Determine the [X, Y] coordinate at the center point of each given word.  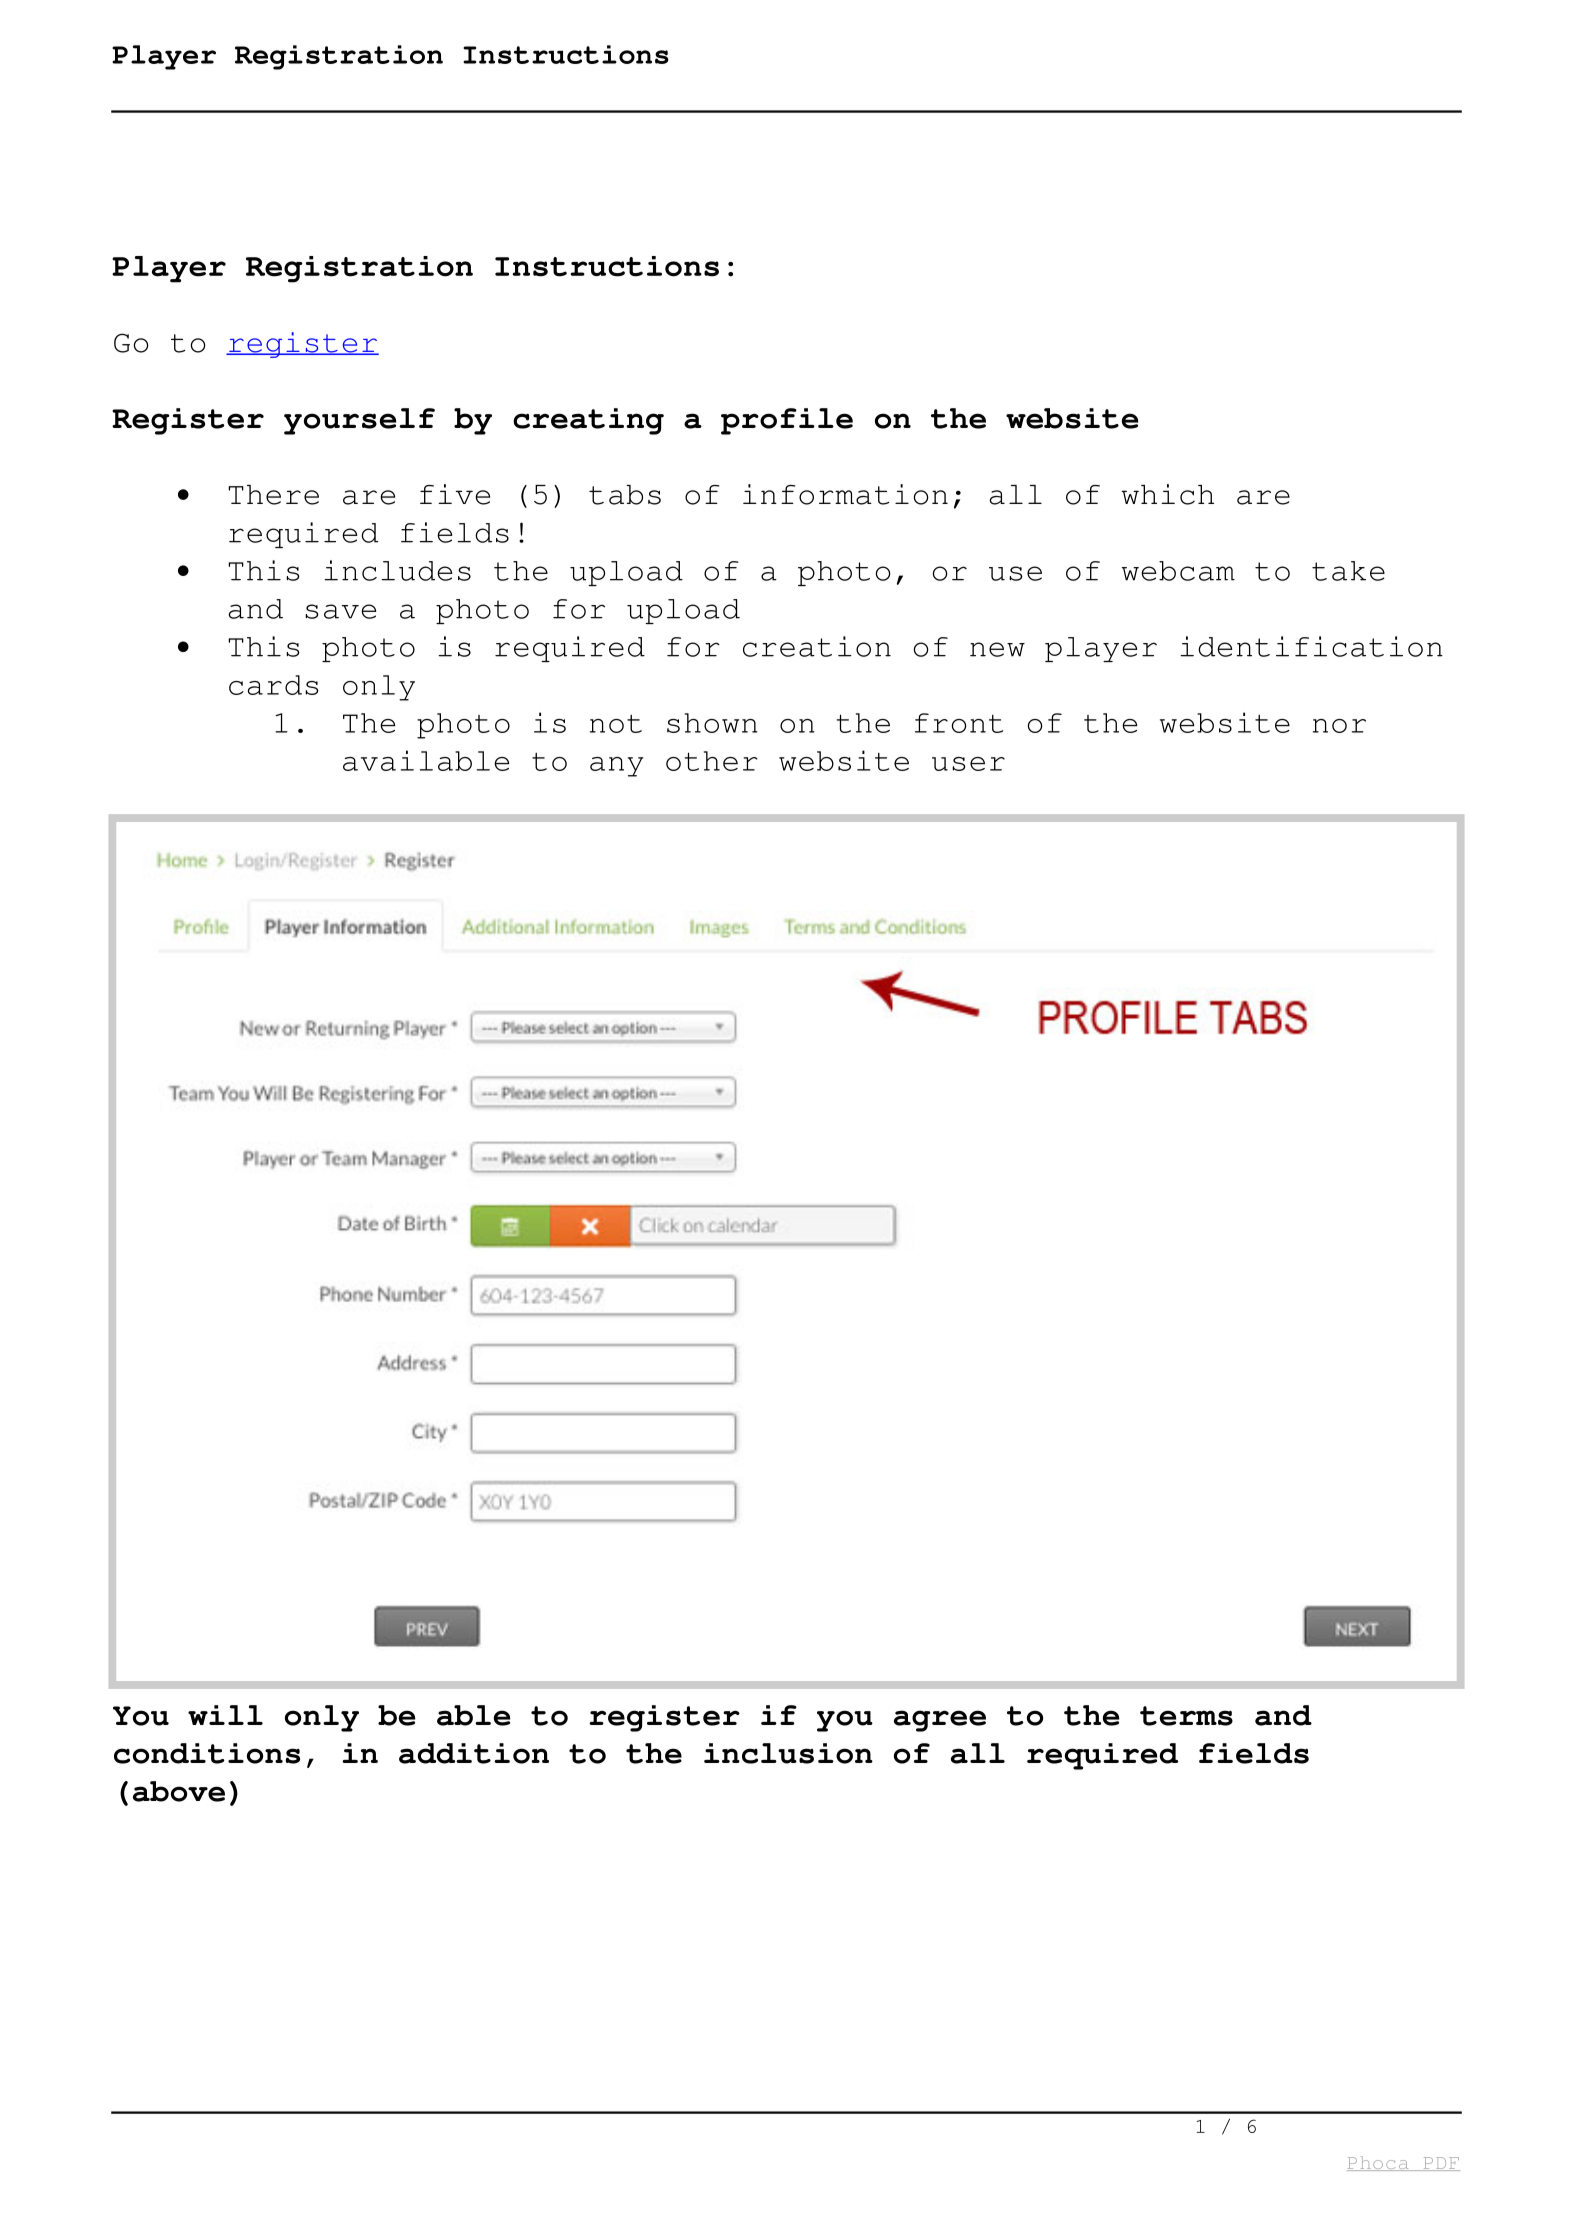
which [1168, 494]
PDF [1440, 2164]
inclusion [788, 1753]
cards [274, 685]
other [712, 761]
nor [1339, 726]
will [225, 1715]
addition [474, 1753]
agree [940, 1721]
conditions [207, 1753]
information [845, 494]
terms [1186, 1716]
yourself [359, 421]
